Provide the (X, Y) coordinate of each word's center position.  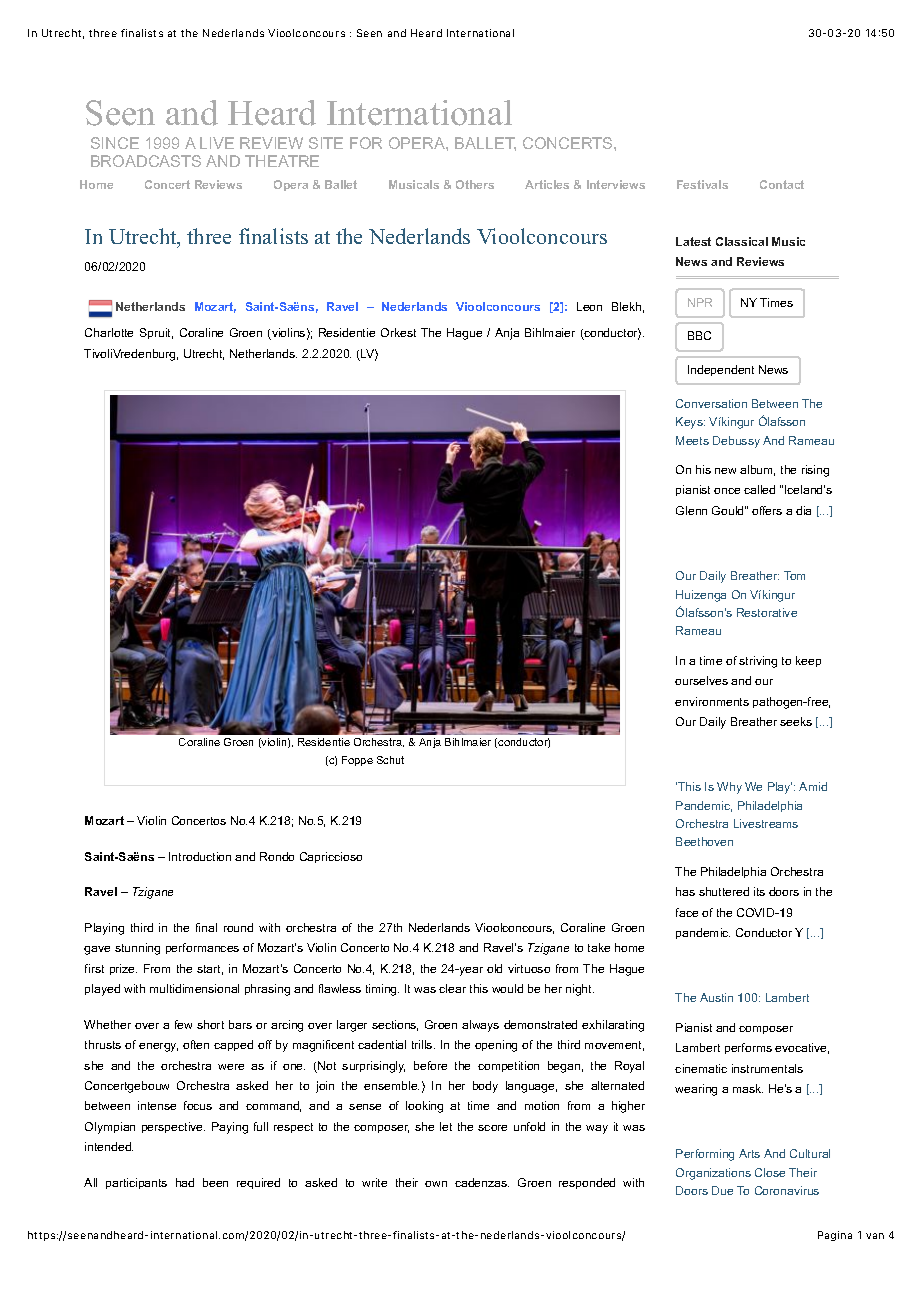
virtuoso (529, 968)
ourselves (701, 680)
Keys (690, 423)
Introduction (200, 856)
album (757, 470)
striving (758, 662)
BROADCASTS (146, 161)
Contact (782, 184)
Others (475, 184)
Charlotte (109, 332)
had (185, 1182)
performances (202, 948)
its (759, 891)
